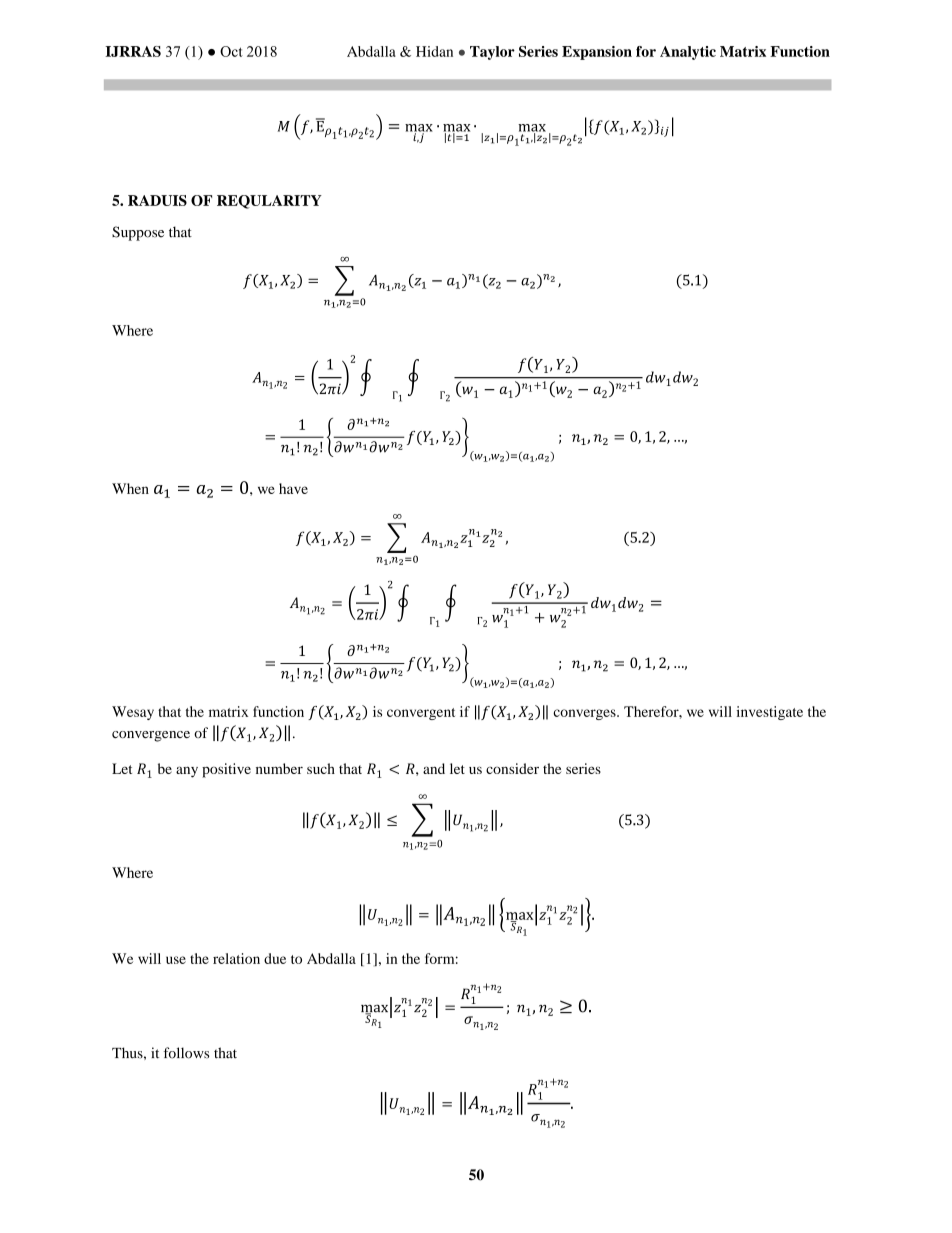  Describe the element at coordinates (434, 51) in the screenshot. I see `Hidan` at that location.
